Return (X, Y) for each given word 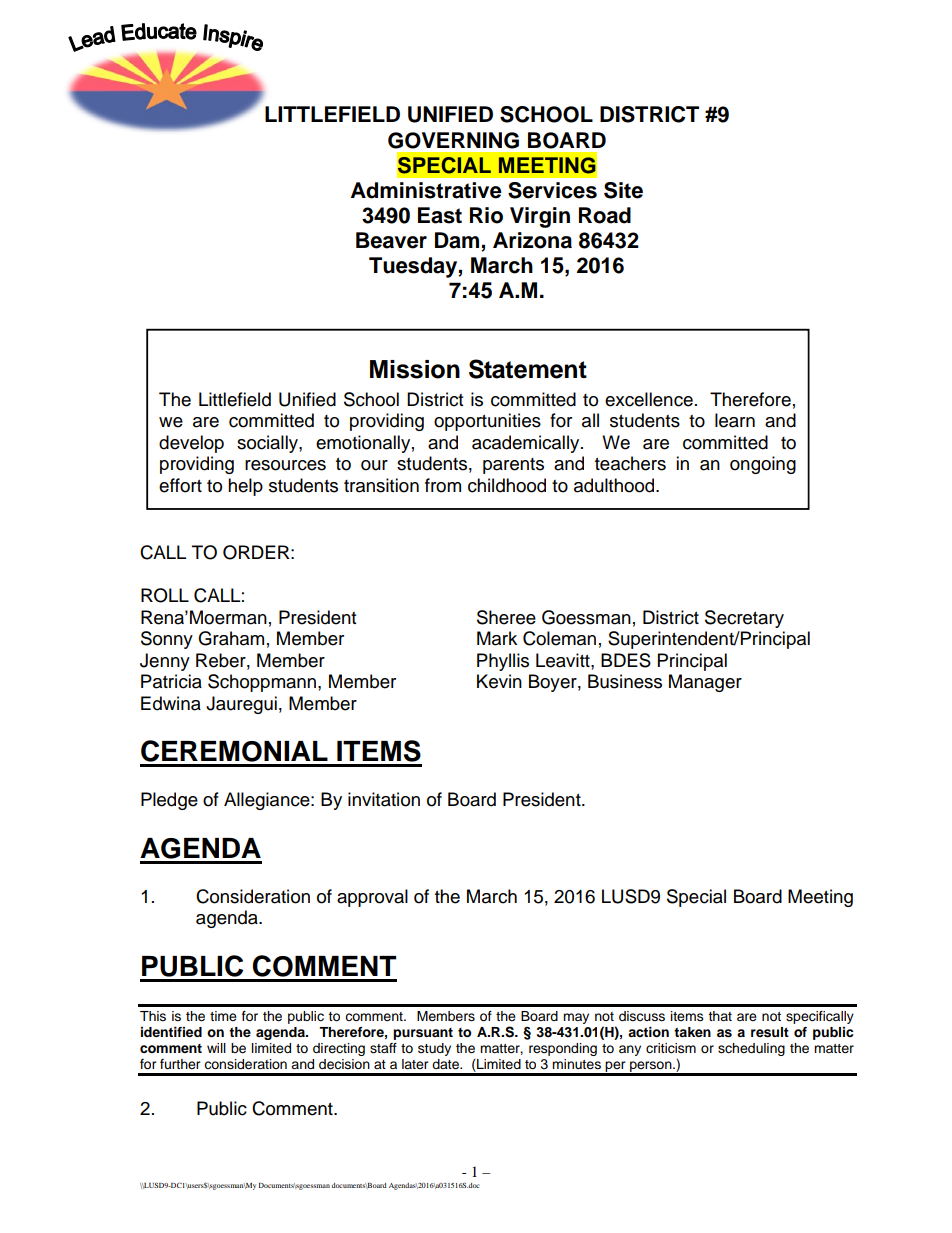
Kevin (499, 681)
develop (191, 444)
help (245, 487)
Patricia (171, 681)
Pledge (169, 801)
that (720, 1016)
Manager (705, 683)
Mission (415, 369)
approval (372, 898)
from (443, 485)
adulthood (615, 485)
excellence (649, 399)
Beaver (391, 240)
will (216, 1048)
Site (623, 190)
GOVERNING (453, 140)
